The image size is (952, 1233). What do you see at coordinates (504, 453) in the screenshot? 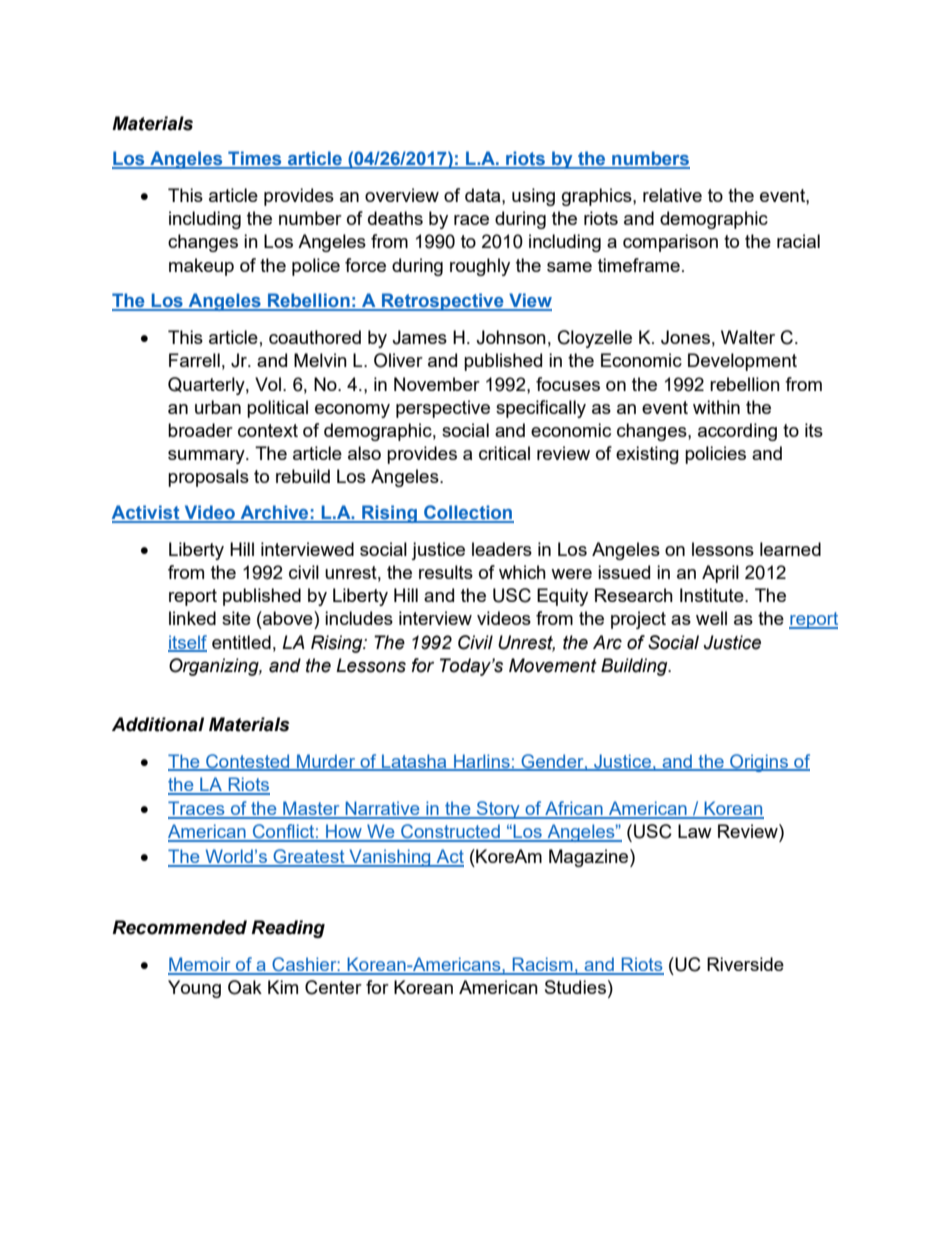
I see `critical` at bounding box center [504, 453].
